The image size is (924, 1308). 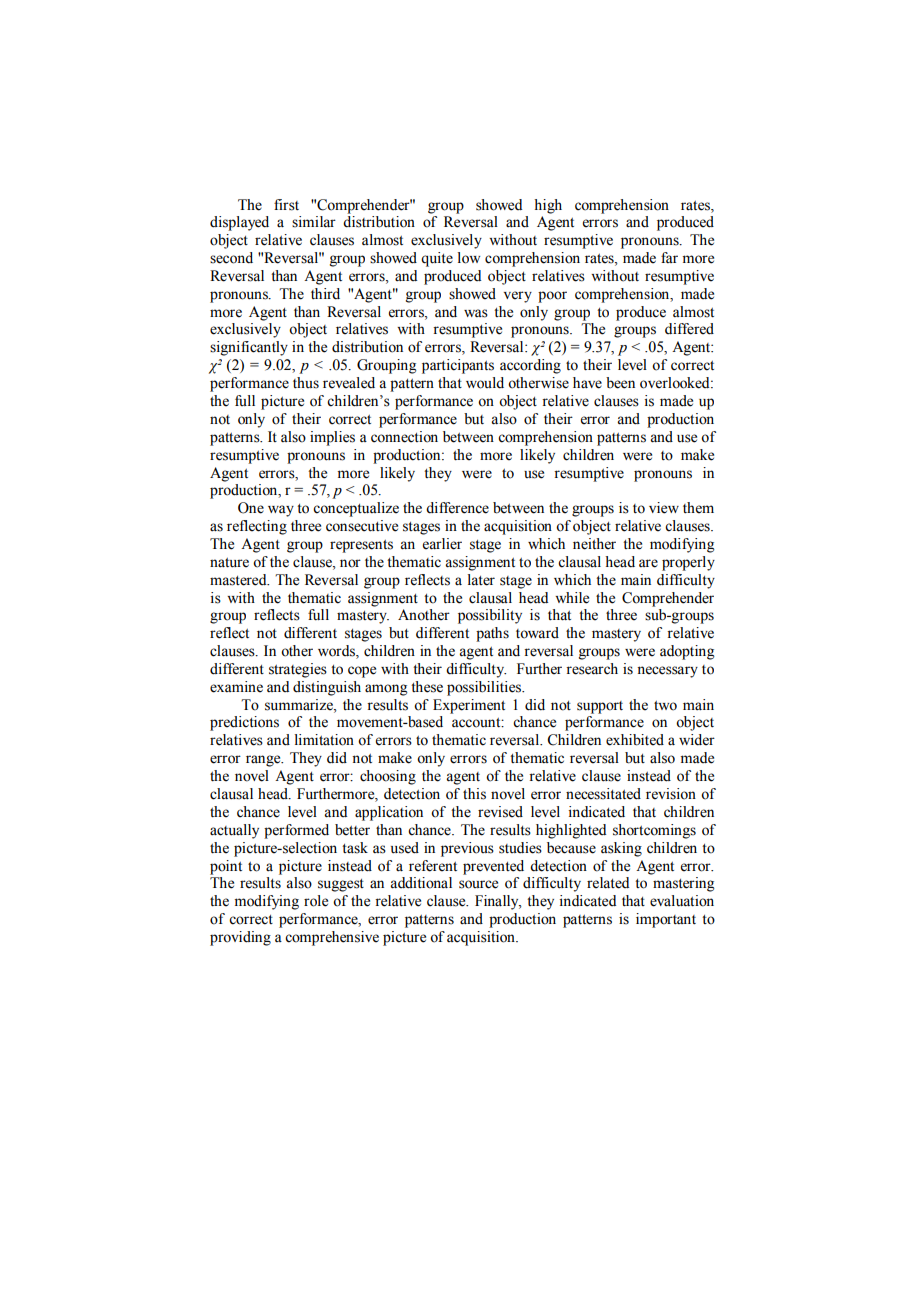 What do you see at coordinates (648, 563) in the page?
I see `are` at bounding box center [648, 563].
